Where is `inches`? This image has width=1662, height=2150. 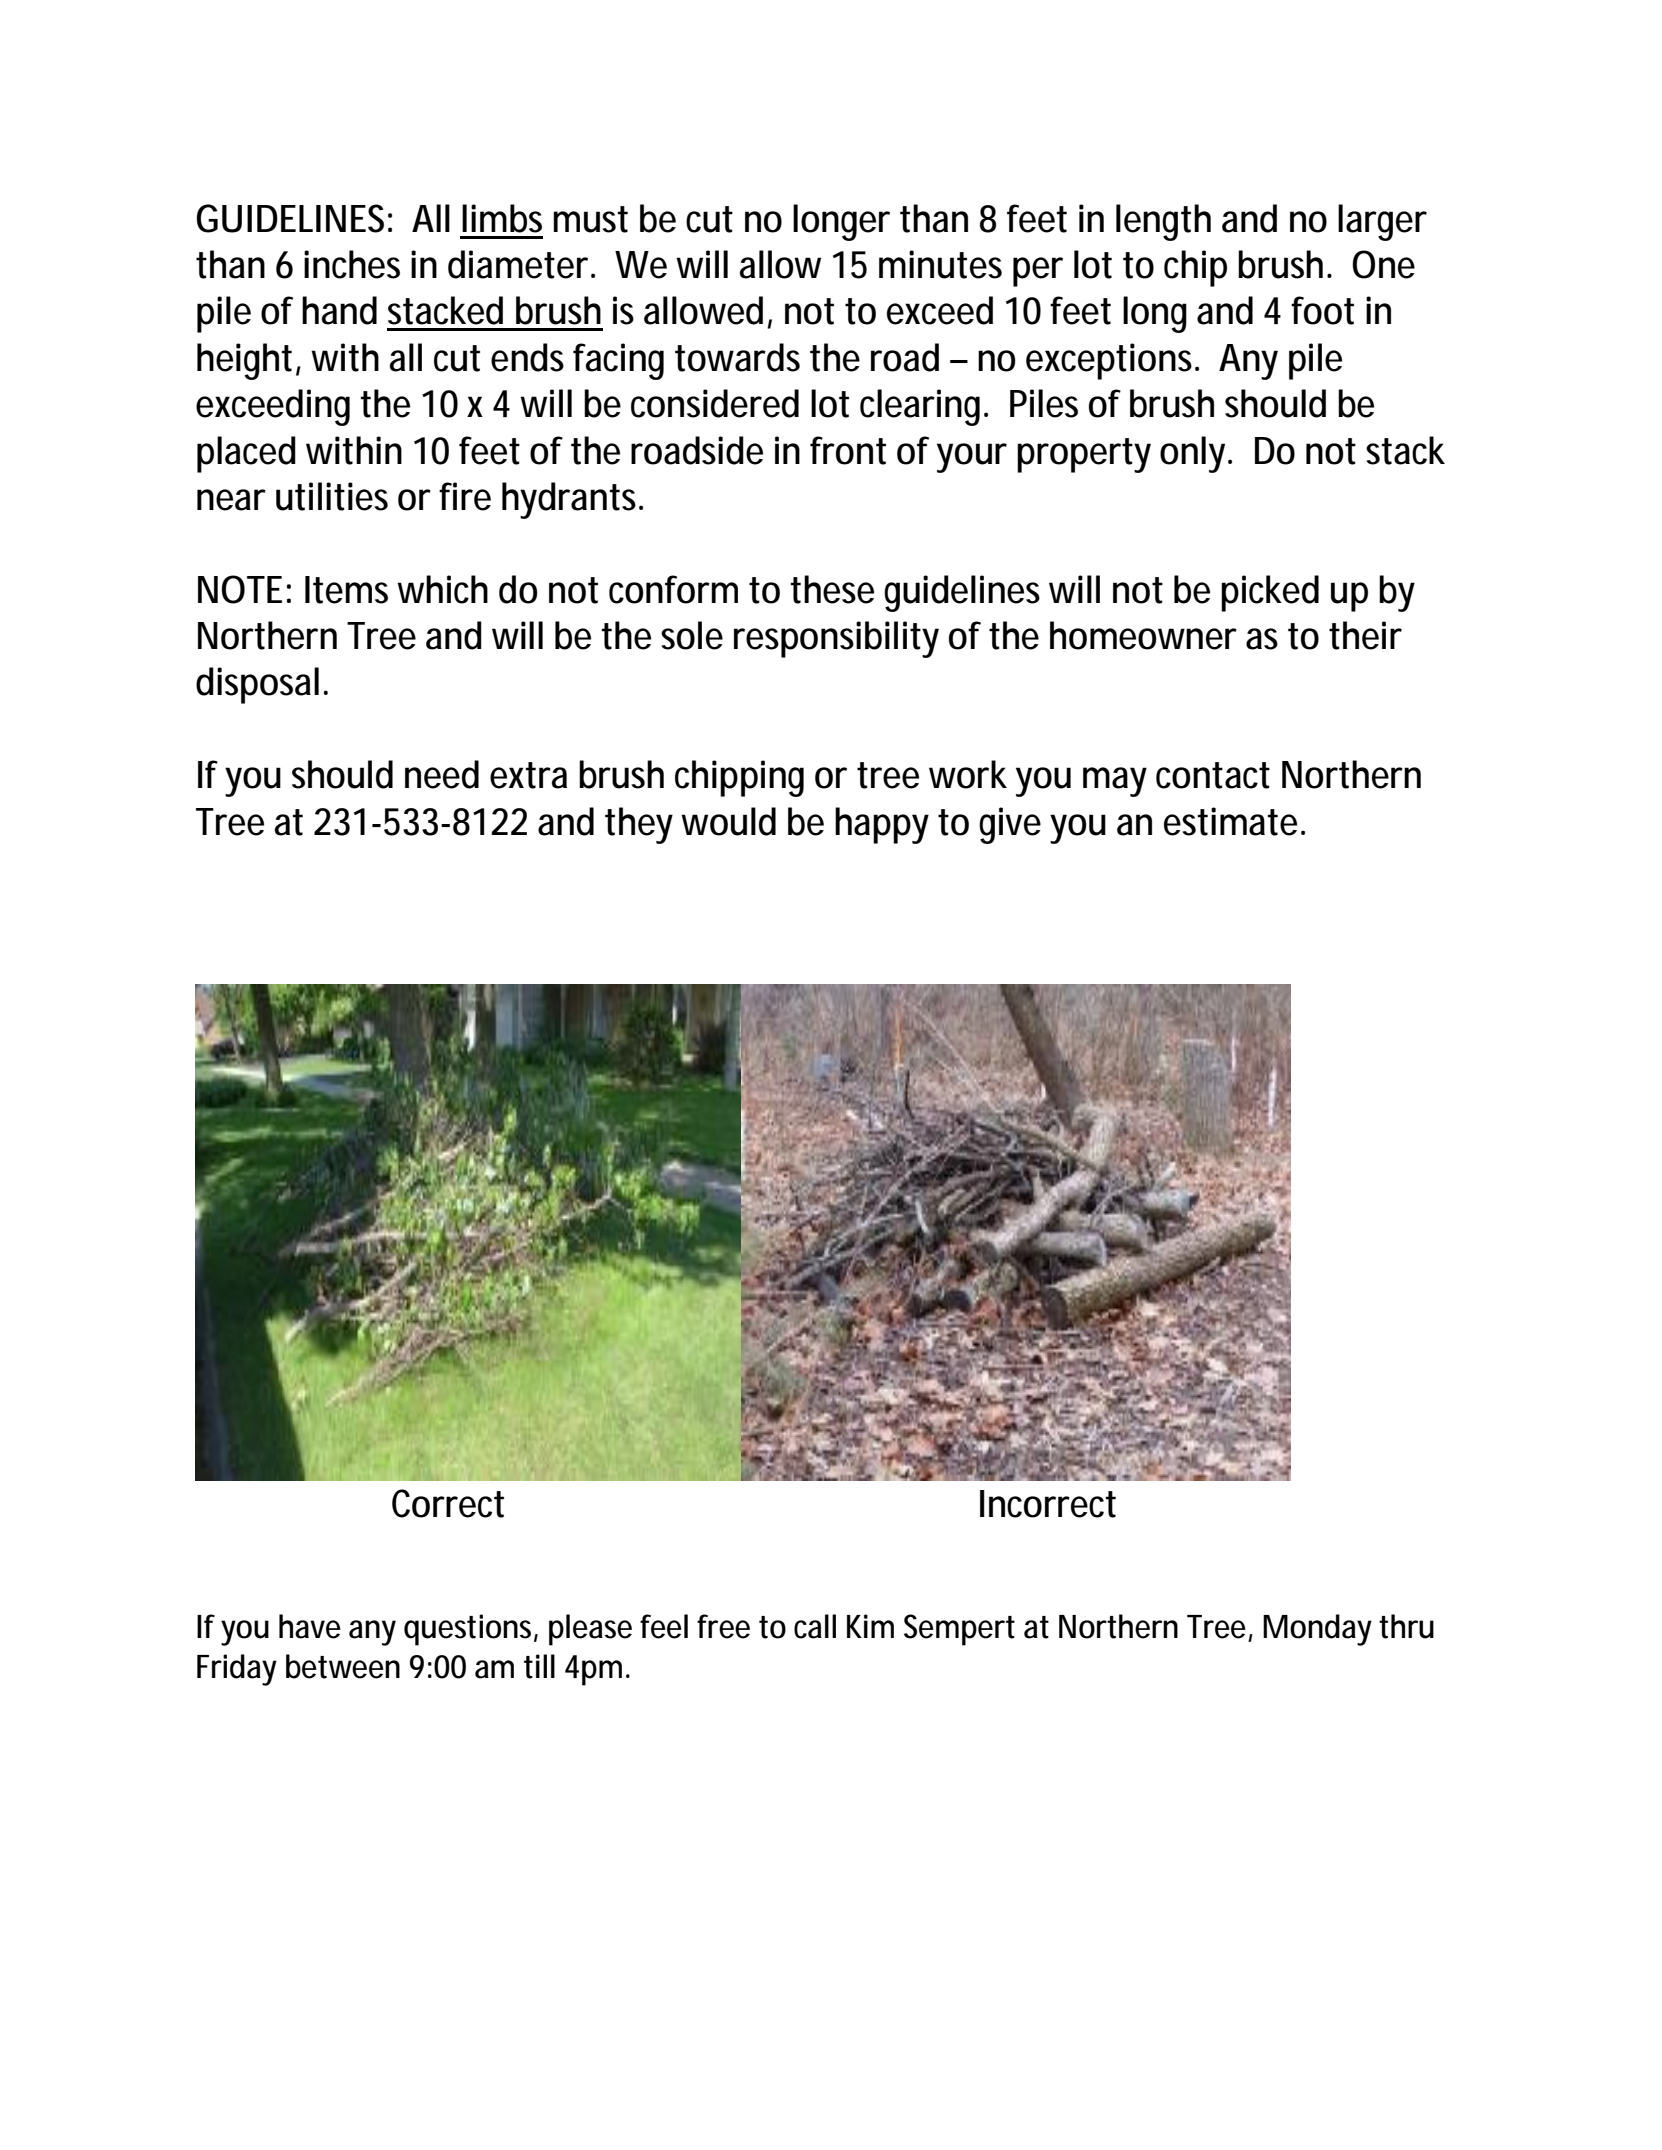
inches is located at coordinates (352, 264).
